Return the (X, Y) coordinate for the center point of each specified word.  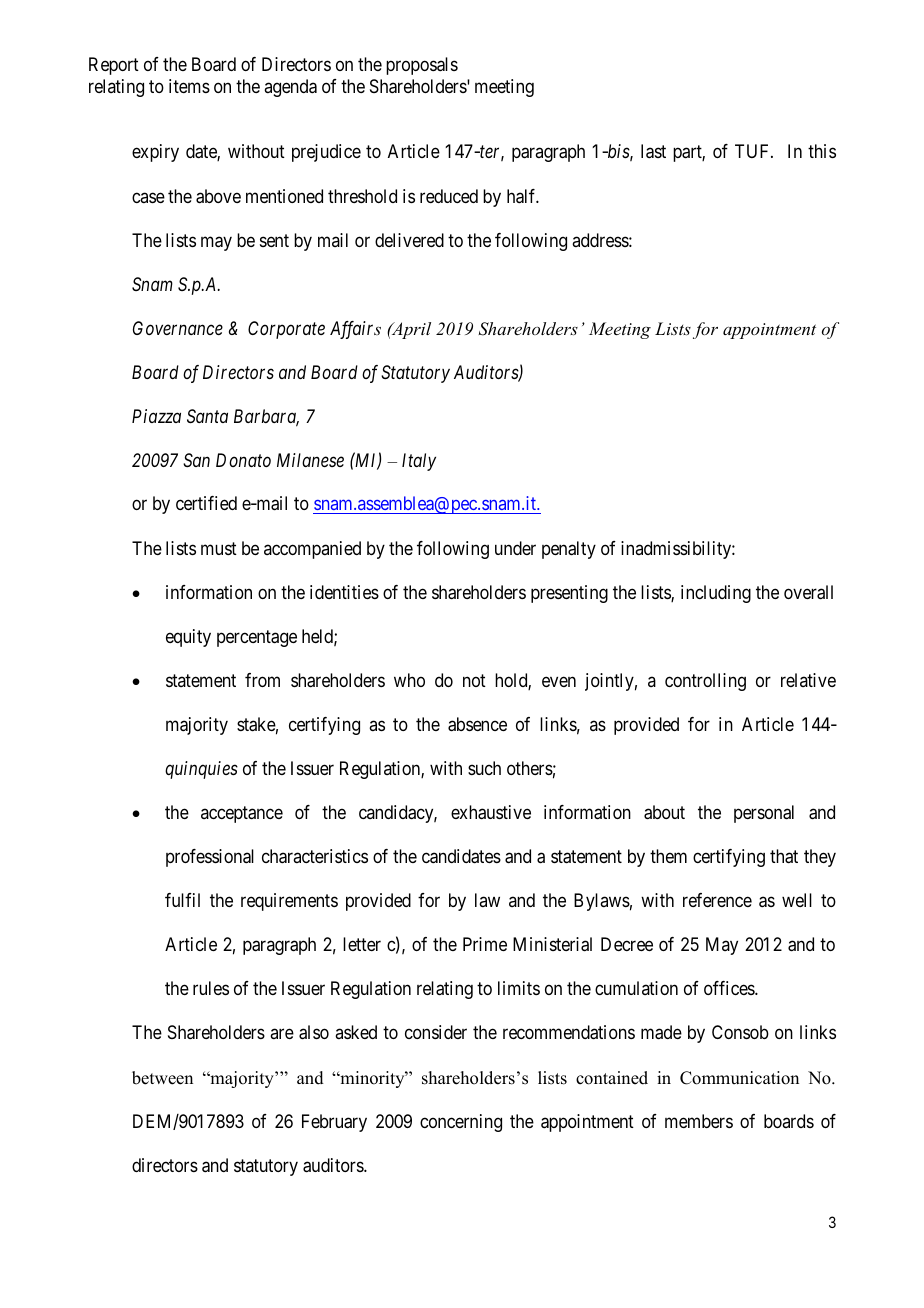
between (162, 1078)
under (515, 548)
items (189, 86)
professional (210, 858)
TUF (753, 151)
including (716, 594)
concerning (461, 1123)
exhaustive (491, 812)
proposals (422, 66)
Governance (178, 328)
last (653, 151)
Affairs (355, 330)
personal (764, 814)
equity (188, 638)
